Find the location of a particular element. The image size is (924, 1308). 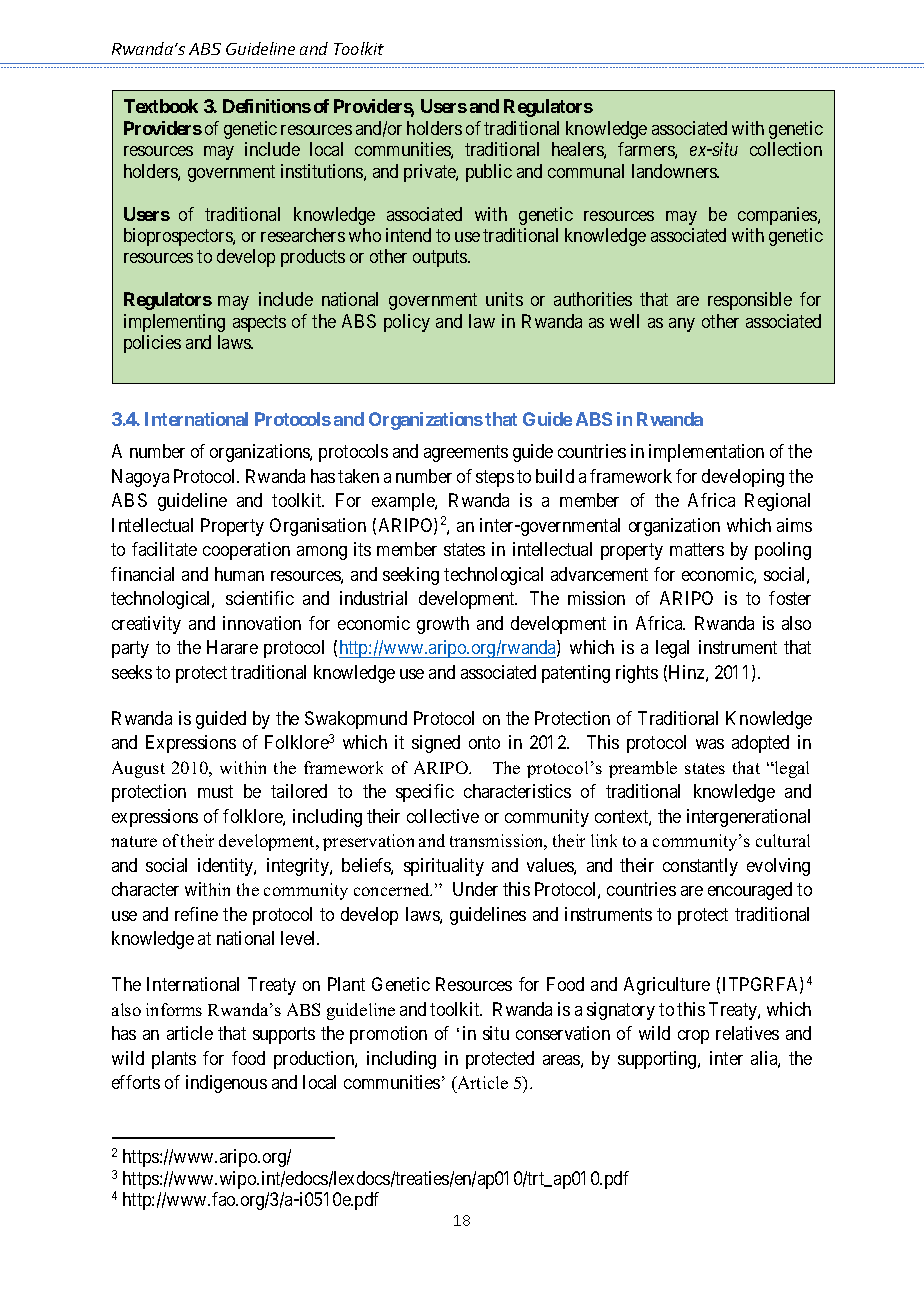

Textbook is located at coordinates (161, 106).
